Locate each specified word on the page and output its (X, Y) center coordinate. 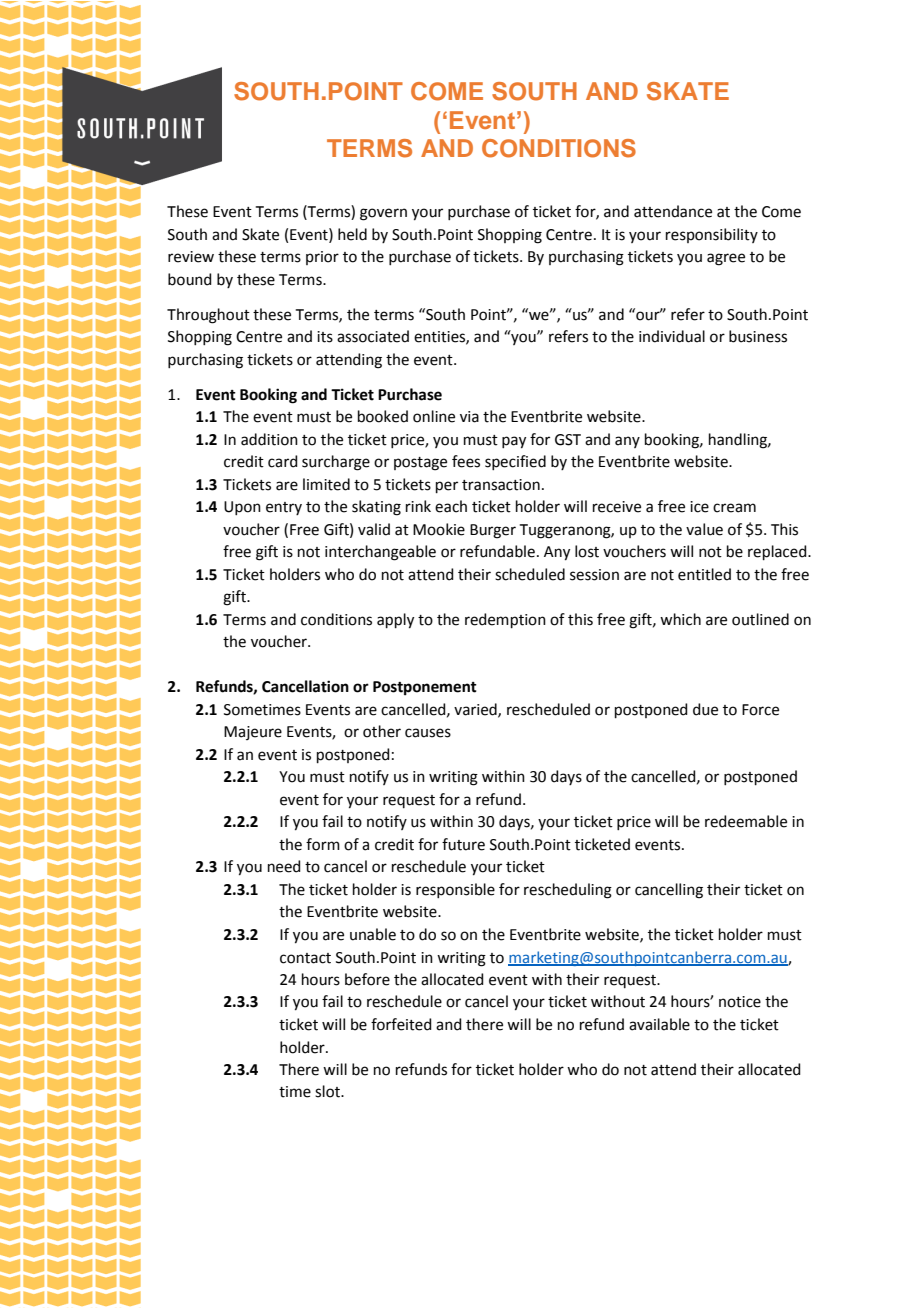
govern (383, 214)
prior (322, 258)
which (680, 619)
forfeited (401, 1024)
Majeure (253, 733)
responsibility (712, 235)
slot (328, 1091)
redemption (505, 620)
